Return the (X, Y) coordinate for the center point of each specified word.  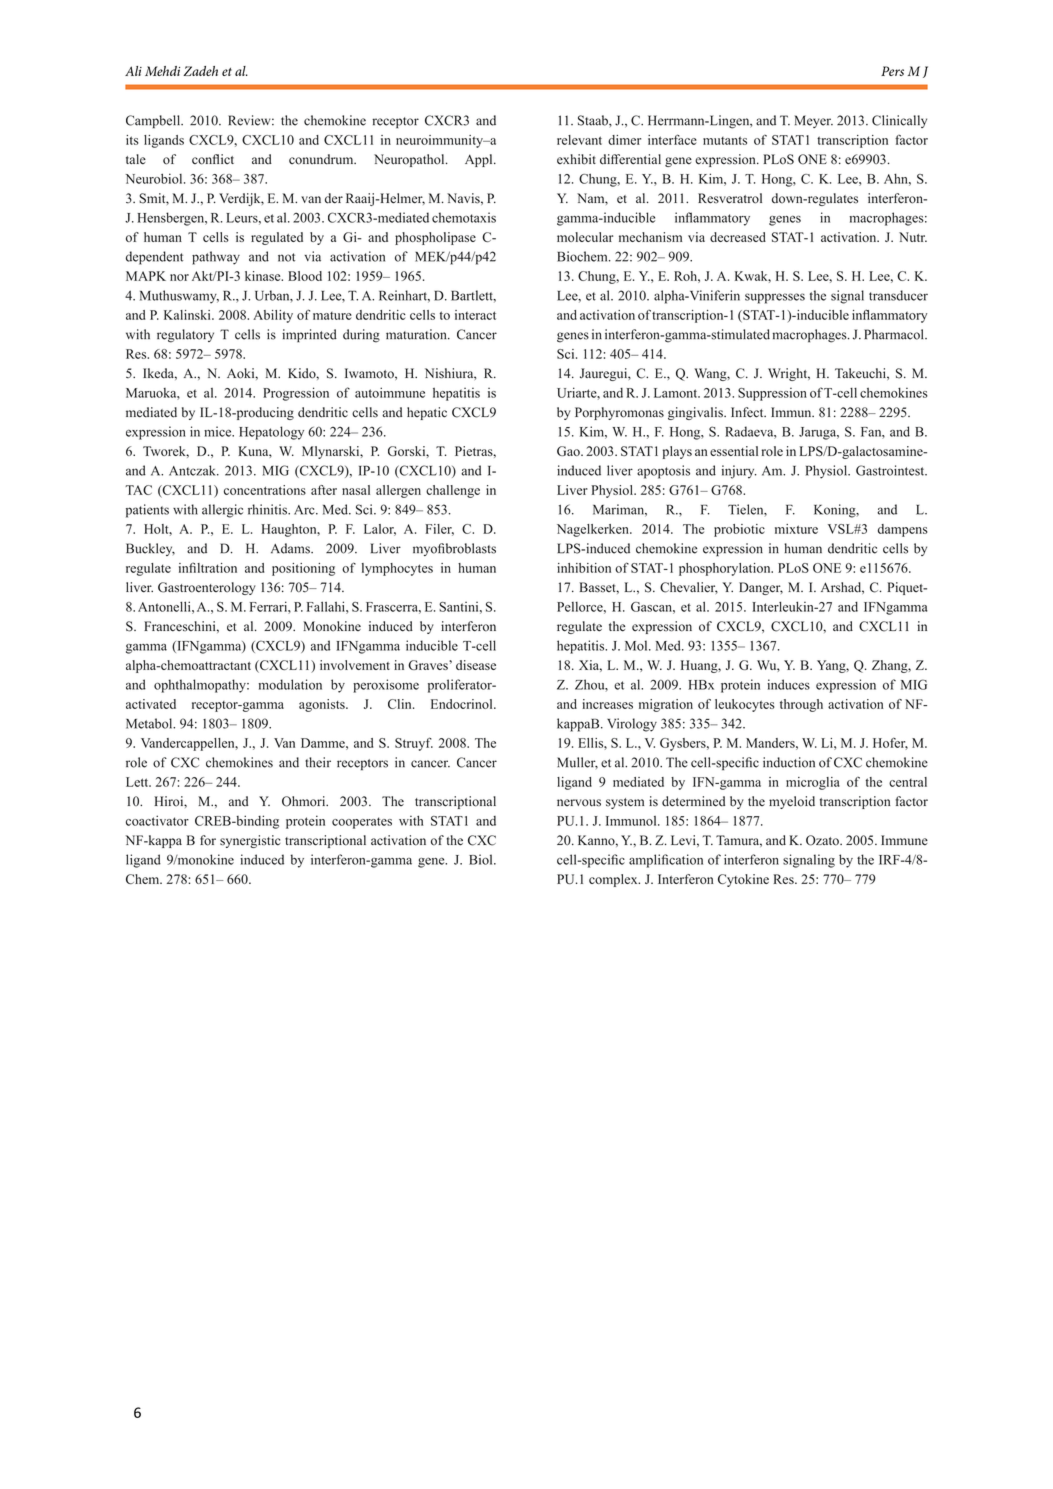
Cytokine (743, 880)
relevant (579, 140)
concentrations (265, 490)
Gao (569, 451)
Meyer (814, 121)
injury (739, 472)
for (208, 840)
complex (614, 880)
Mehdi (162, 71)
